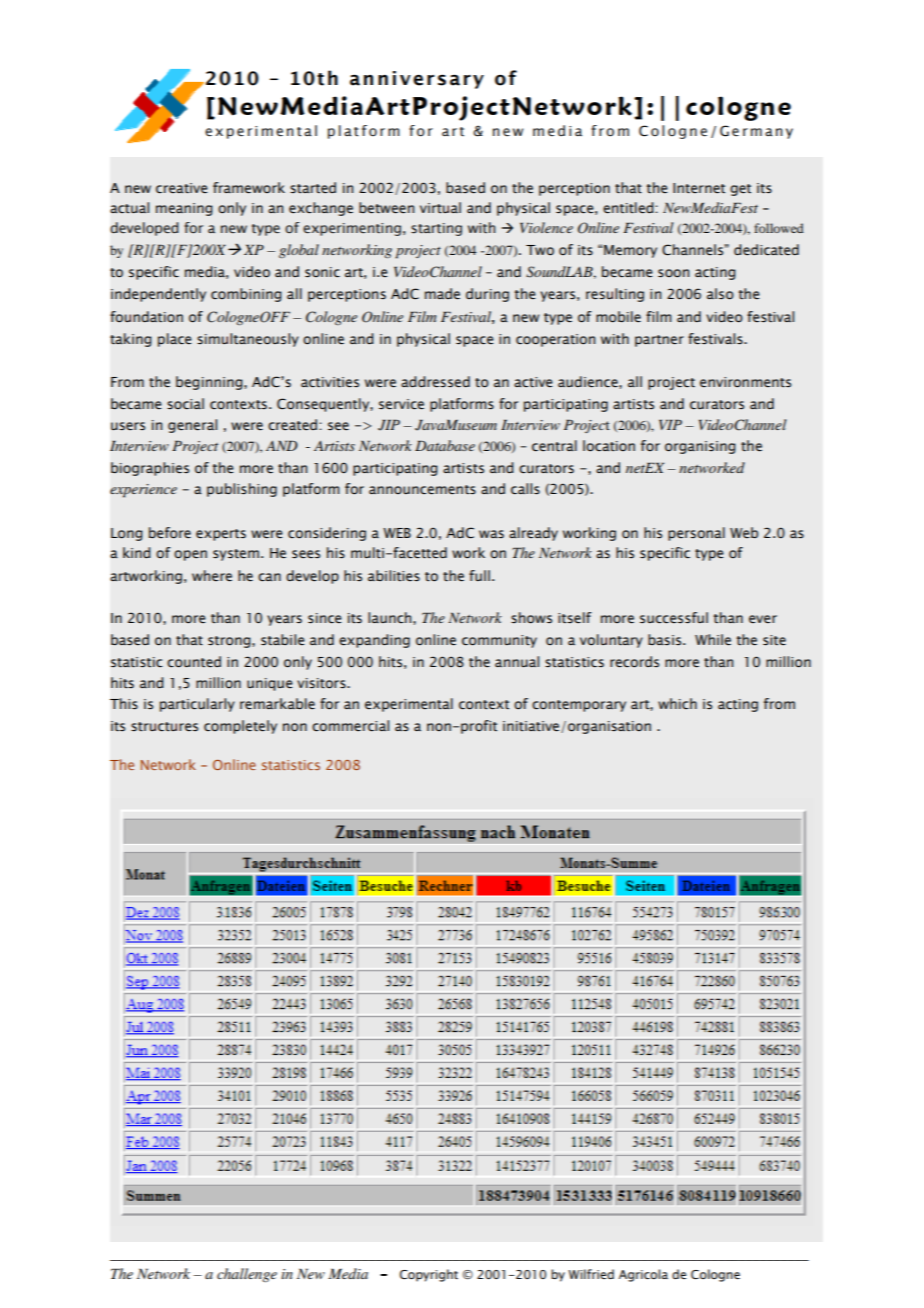  Describe the element at coordinates (247, 1275) in the screenshot. I see `challenge` at that location.
